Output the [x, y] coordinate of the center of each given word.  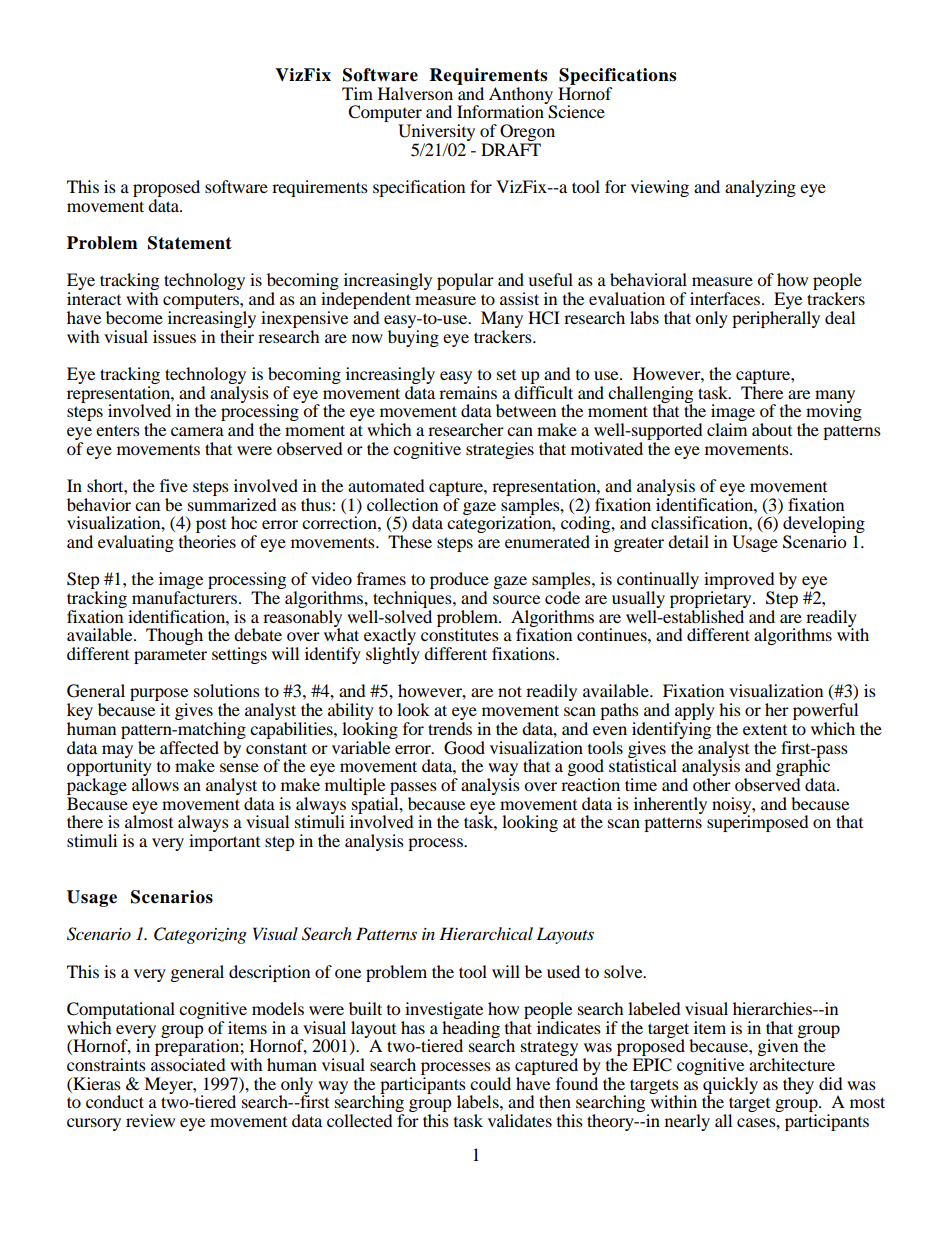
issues [174, 336]
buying [413, 337]
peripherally [776, 319]
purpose [159, 696]
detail [688, 541]
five [174, 485]
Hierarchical [486, 933]
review [150, 1120]
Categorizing [200, 935]
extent [765, 729]
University [436, 134]
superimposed [758, 822]
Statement [190, 243]
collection [402, 504]
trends [450, 728]
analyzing [760, 188]
